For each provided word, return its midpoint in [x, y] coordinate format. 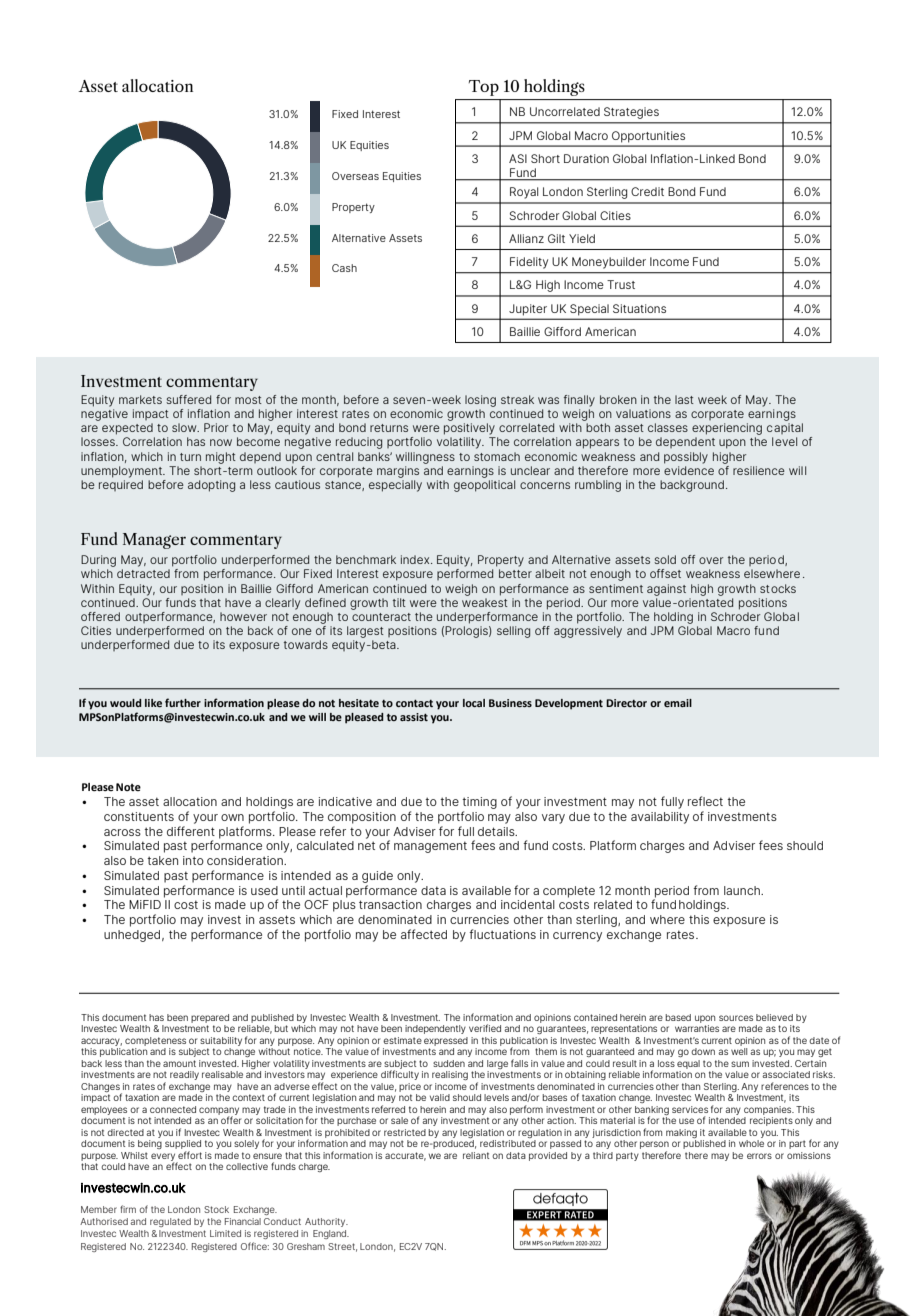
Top [484, 88]
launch [743, 890]
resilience [759, 470]
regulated [170, 1222]
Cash [344, 268]
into [193, 860]
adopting [211, 486]
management [430, 847]
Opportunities [648, 137]
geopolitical [484, 486]
